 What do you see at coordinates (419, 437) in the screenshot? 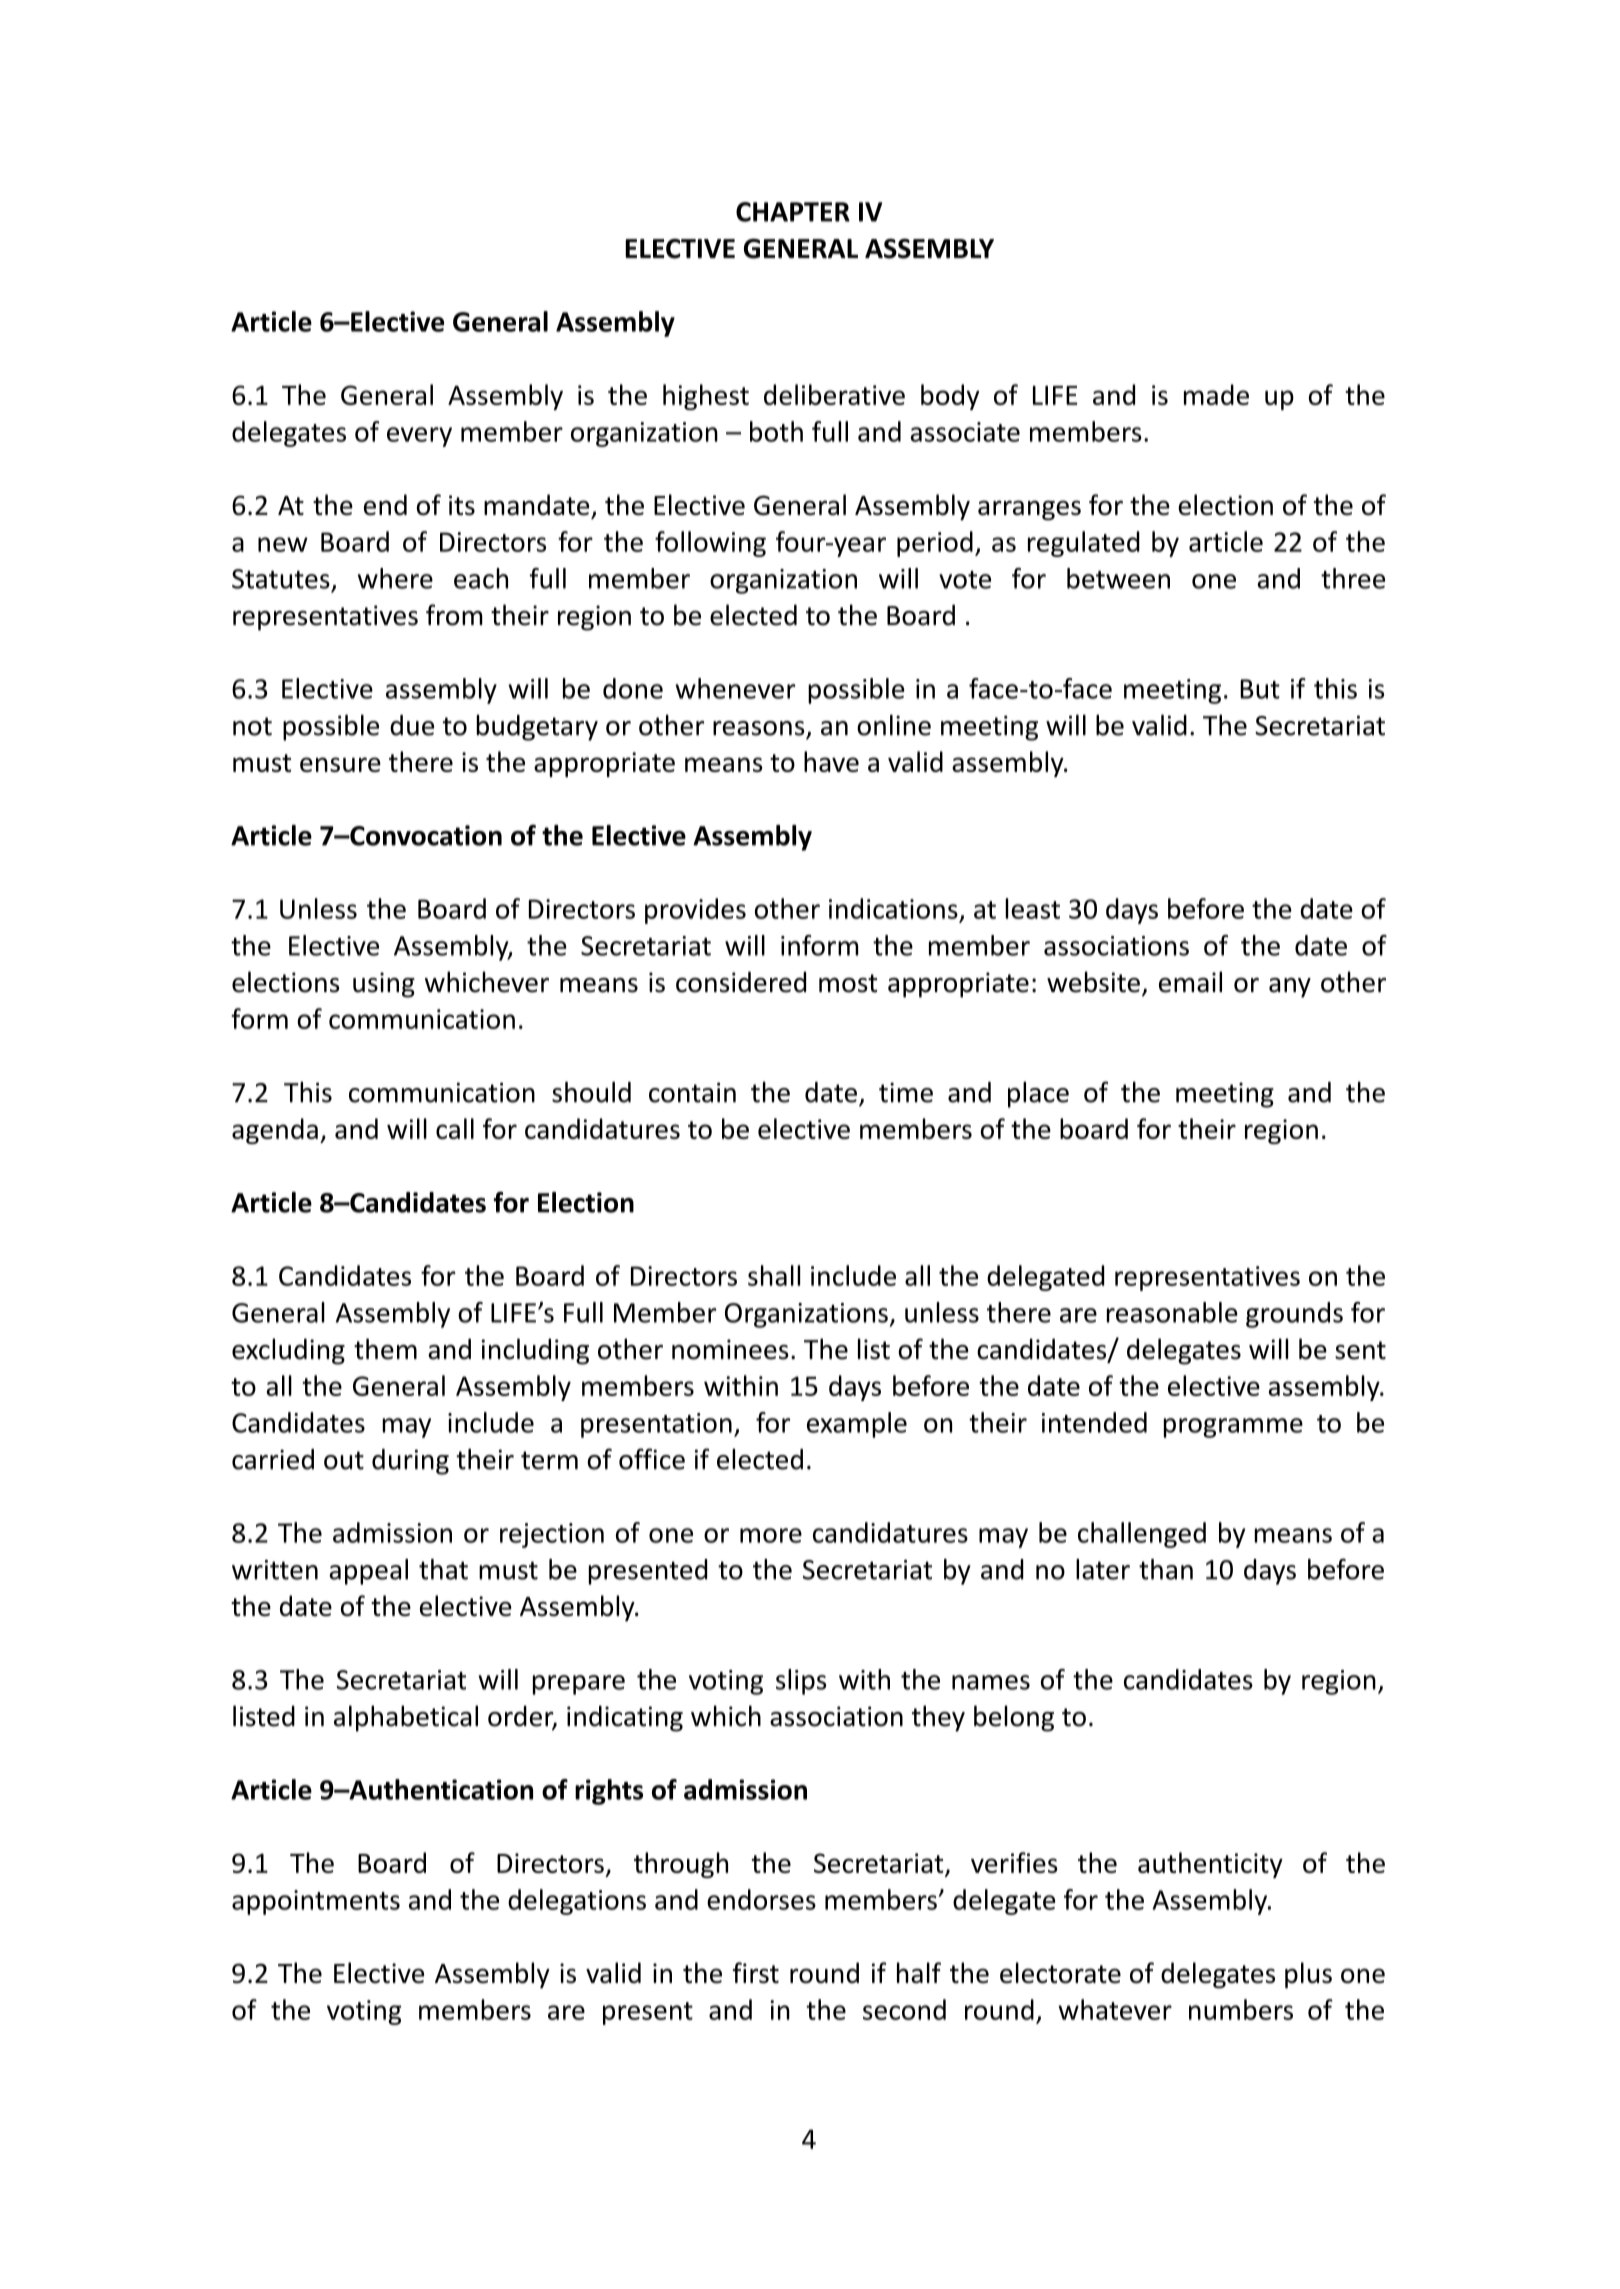
I see `every` at bounding box center [419, 437].
